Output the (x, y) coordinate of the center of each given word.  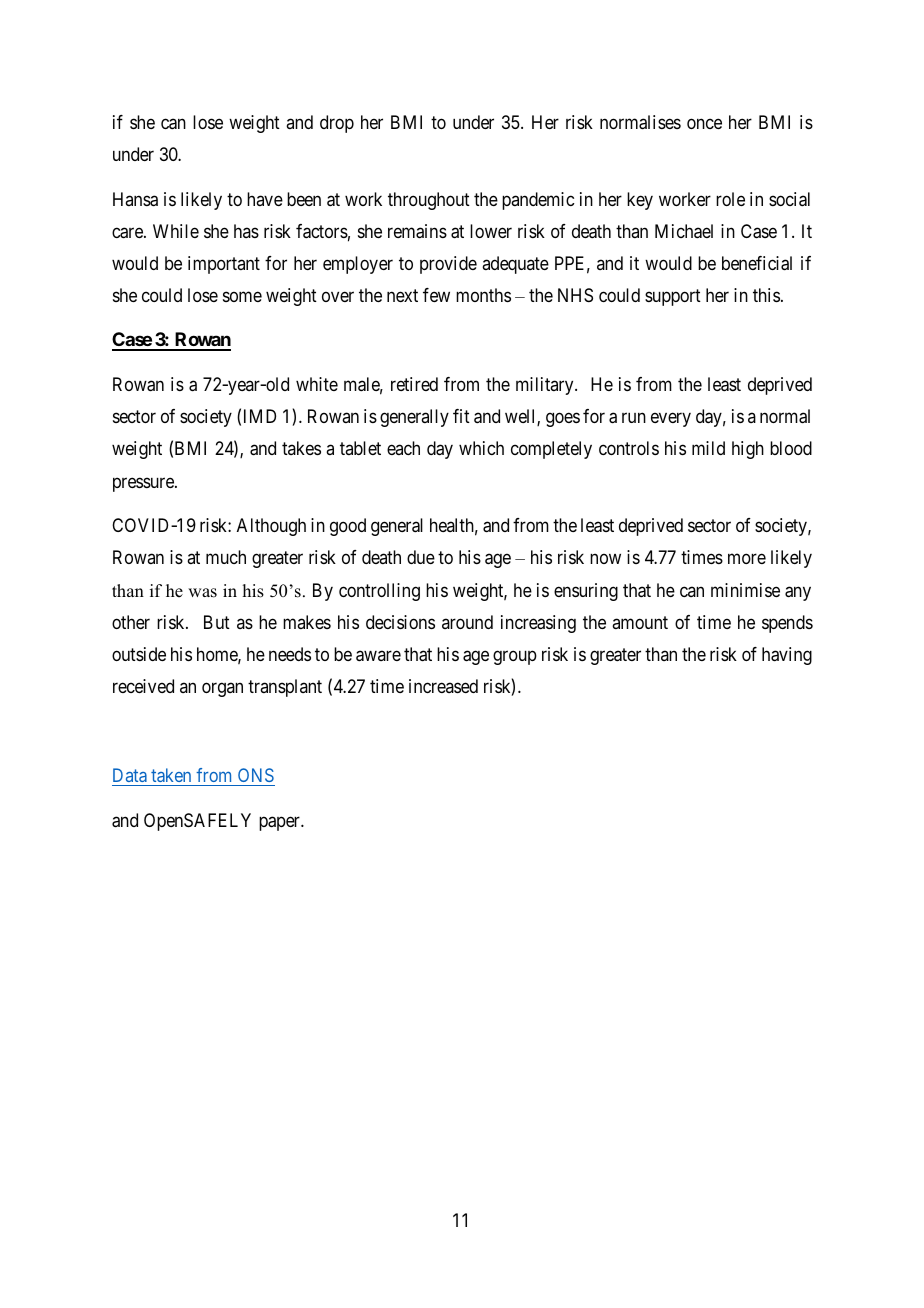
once (704, 123)
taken (171, 775)
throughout (429, 201)
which (481, 448)
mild (708, 448)
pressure (144, 484)
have (265, 199)
